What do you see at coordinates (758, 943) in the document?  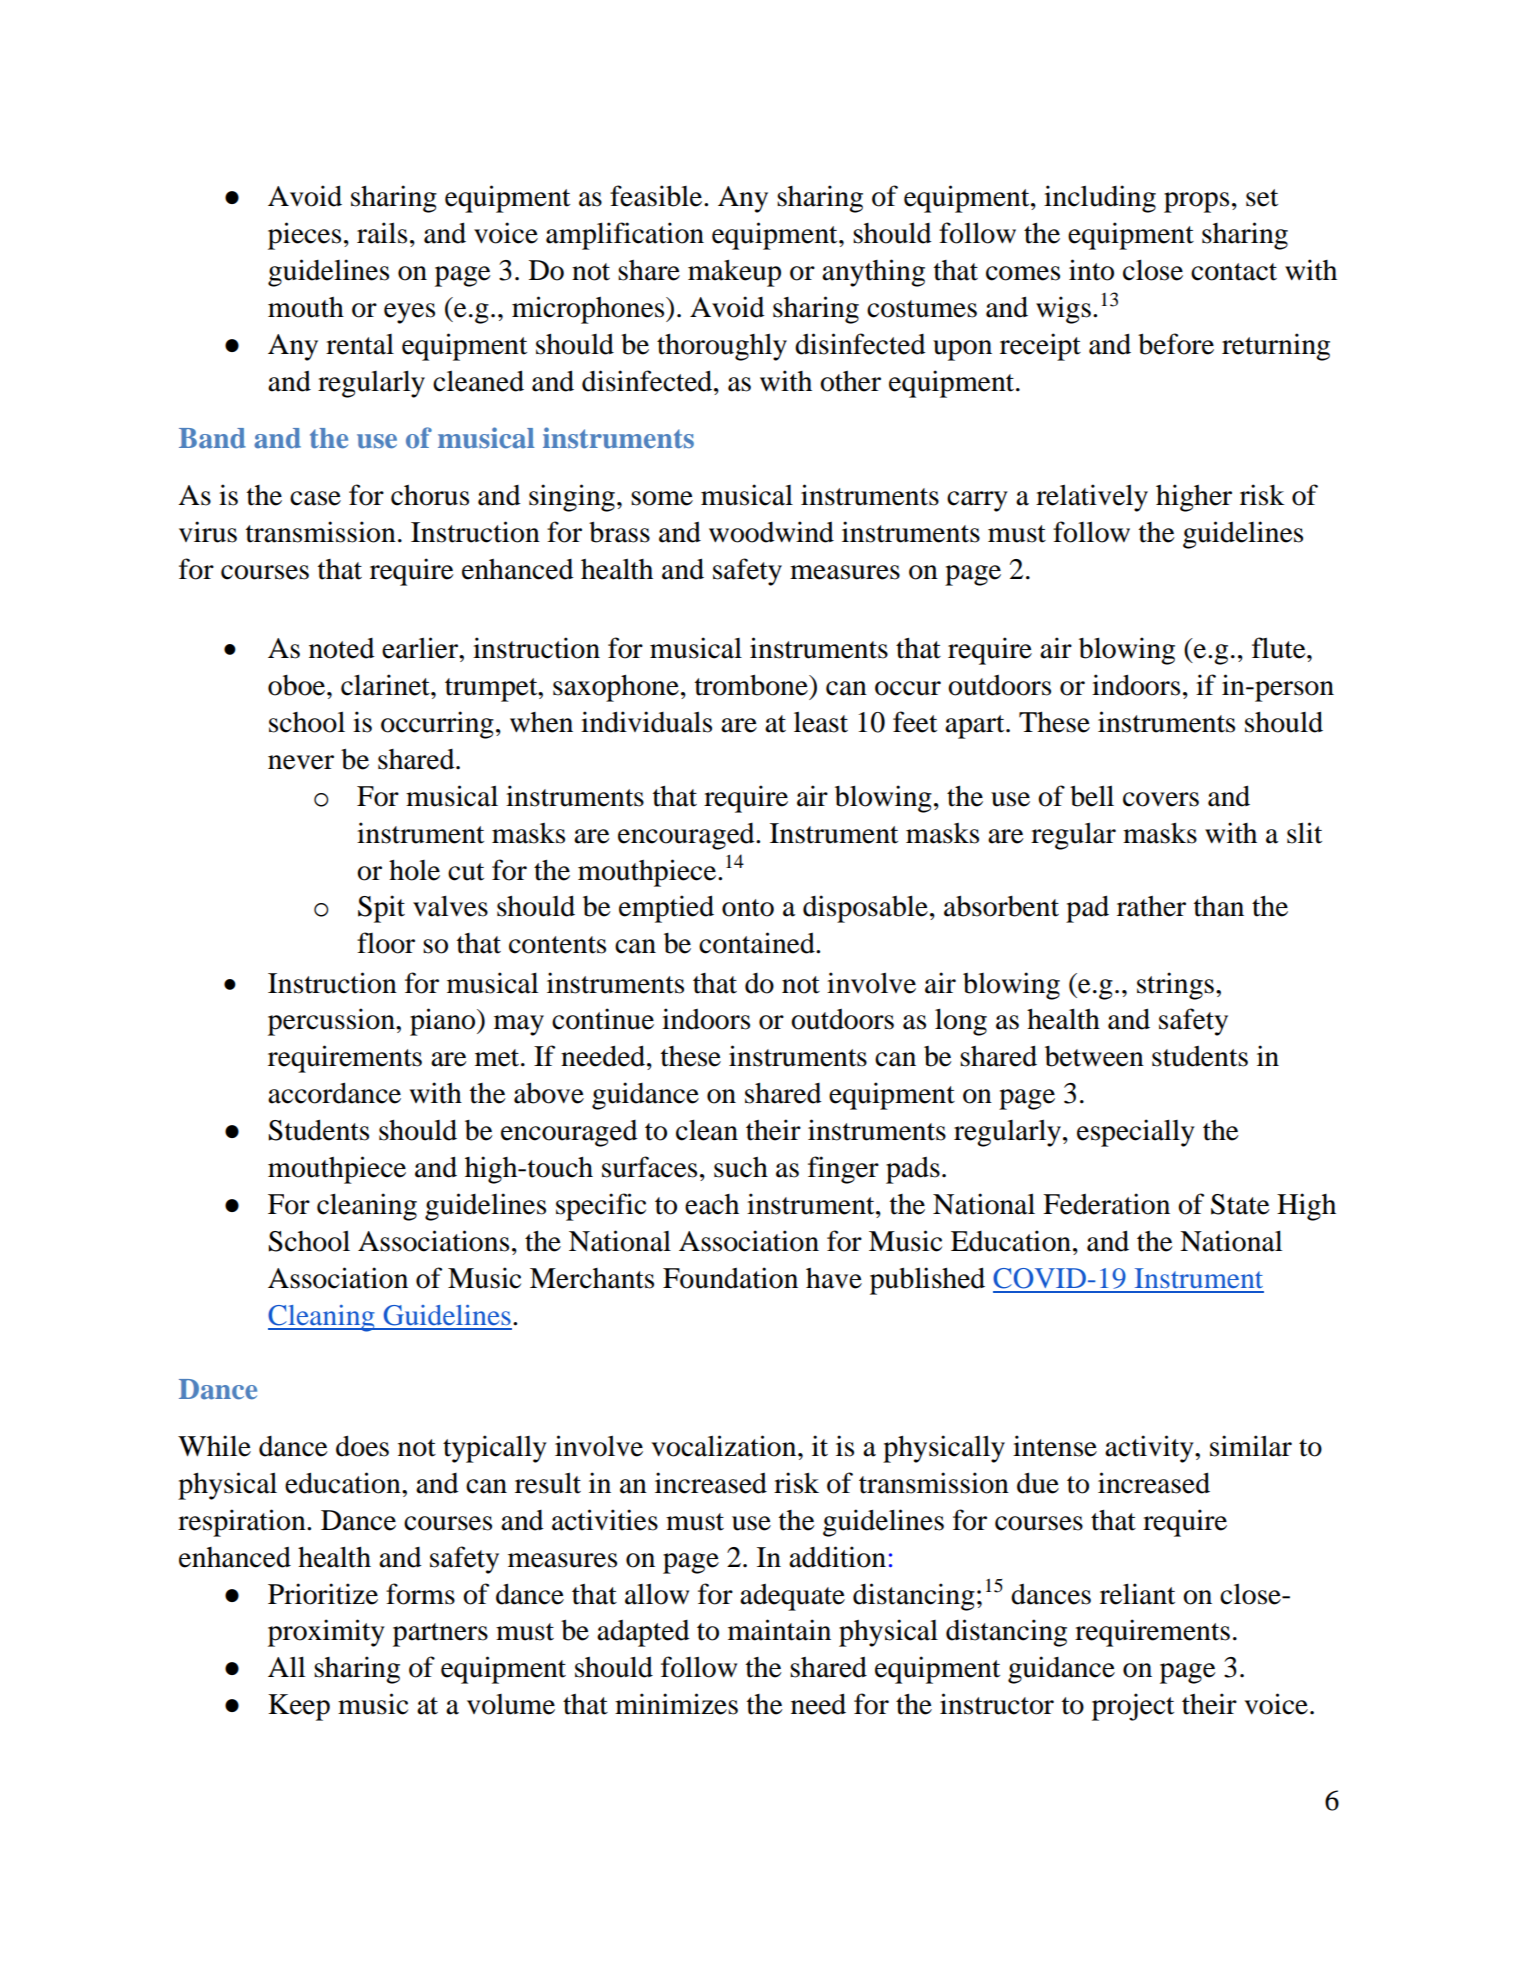 I see `contained` at bounding box center [758, 943].
